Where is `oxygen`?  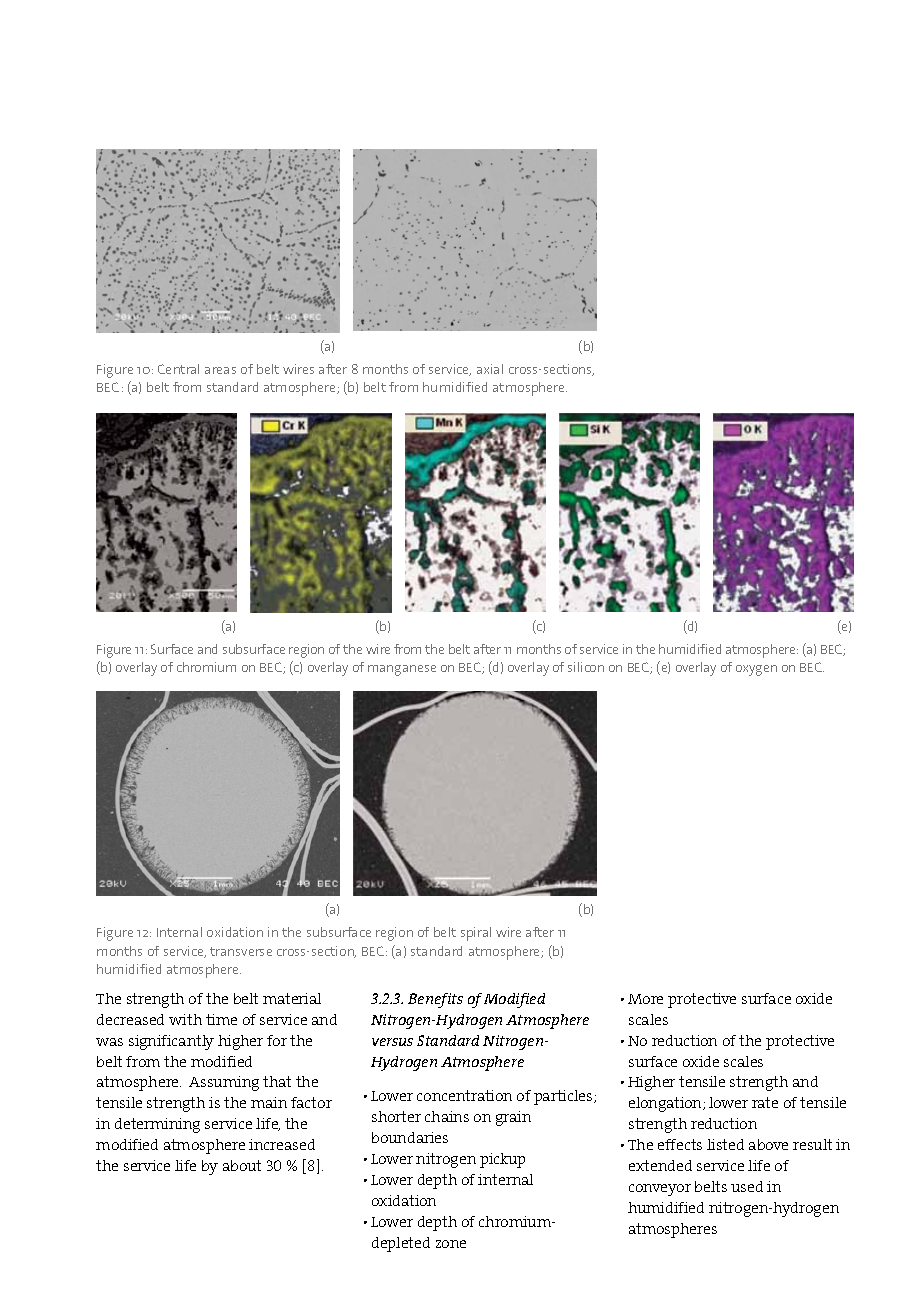 oxygen is located at coordinates (756, 670).
